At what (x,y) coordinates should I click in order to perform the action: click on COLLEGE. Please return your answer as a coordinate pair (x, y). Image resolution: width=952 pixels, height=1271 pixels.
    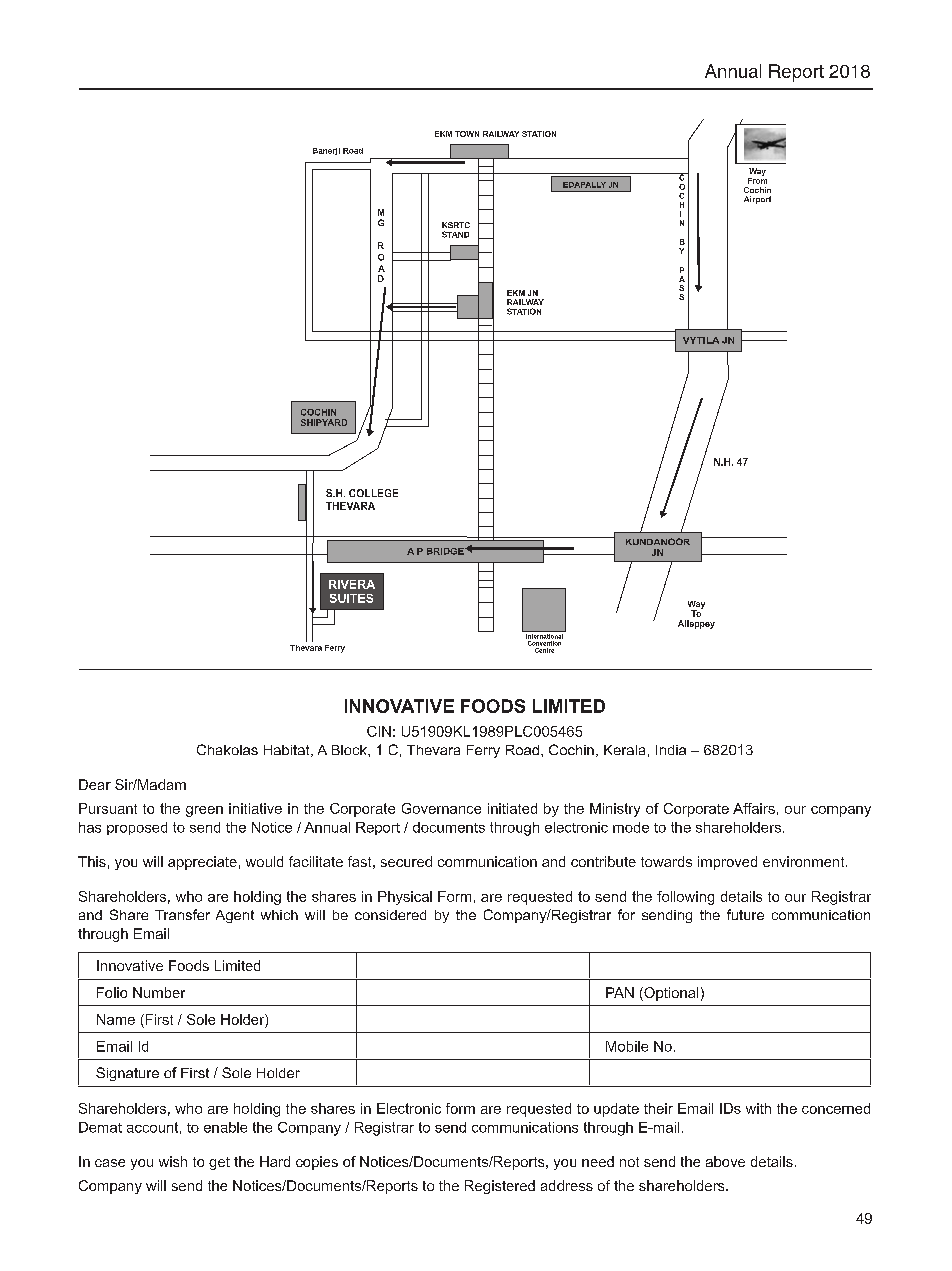
    Looking at the image, I should click on (373, 493).
